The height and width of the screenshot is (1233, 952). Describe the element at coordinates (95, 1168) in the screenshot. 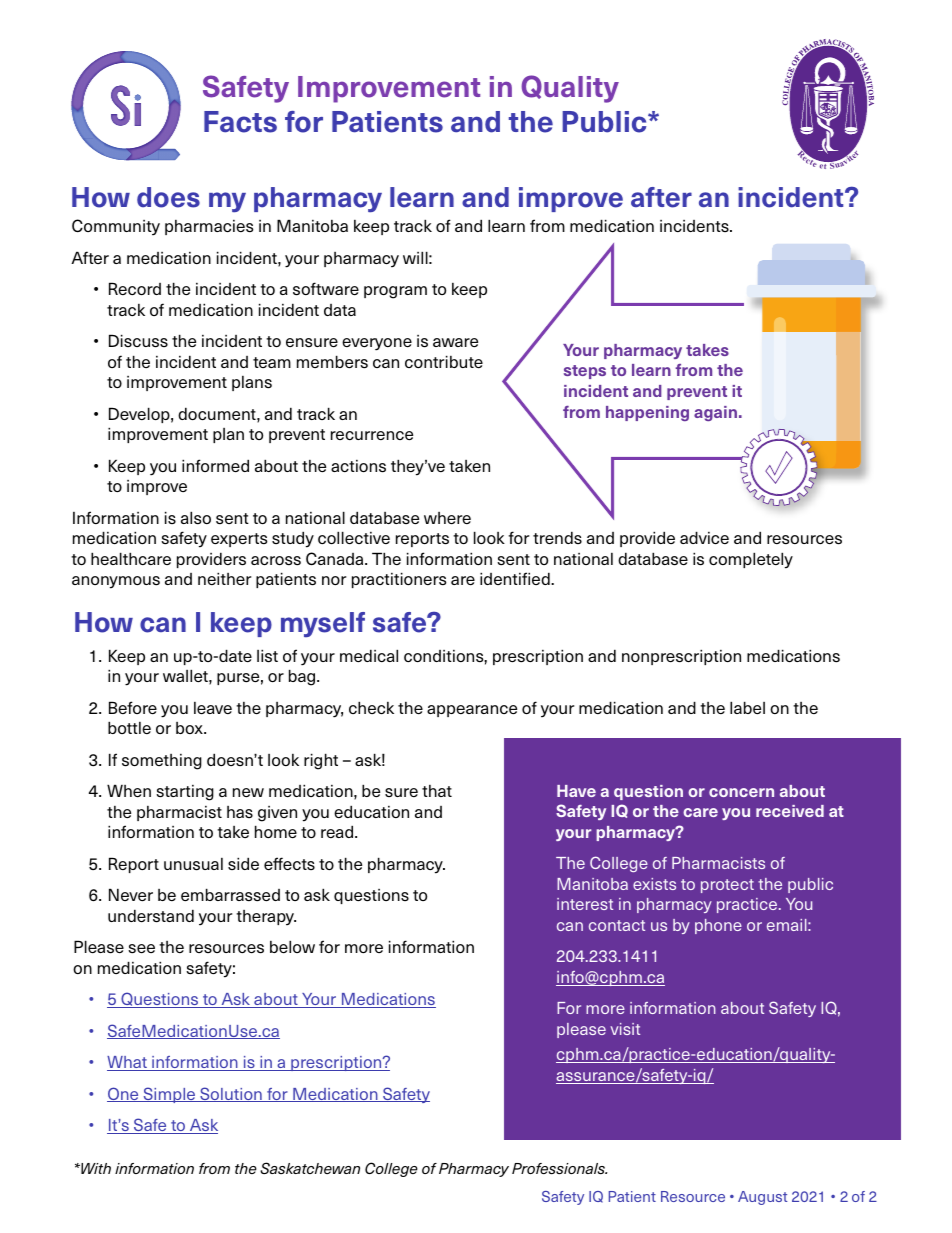

I see `With` at that location.
